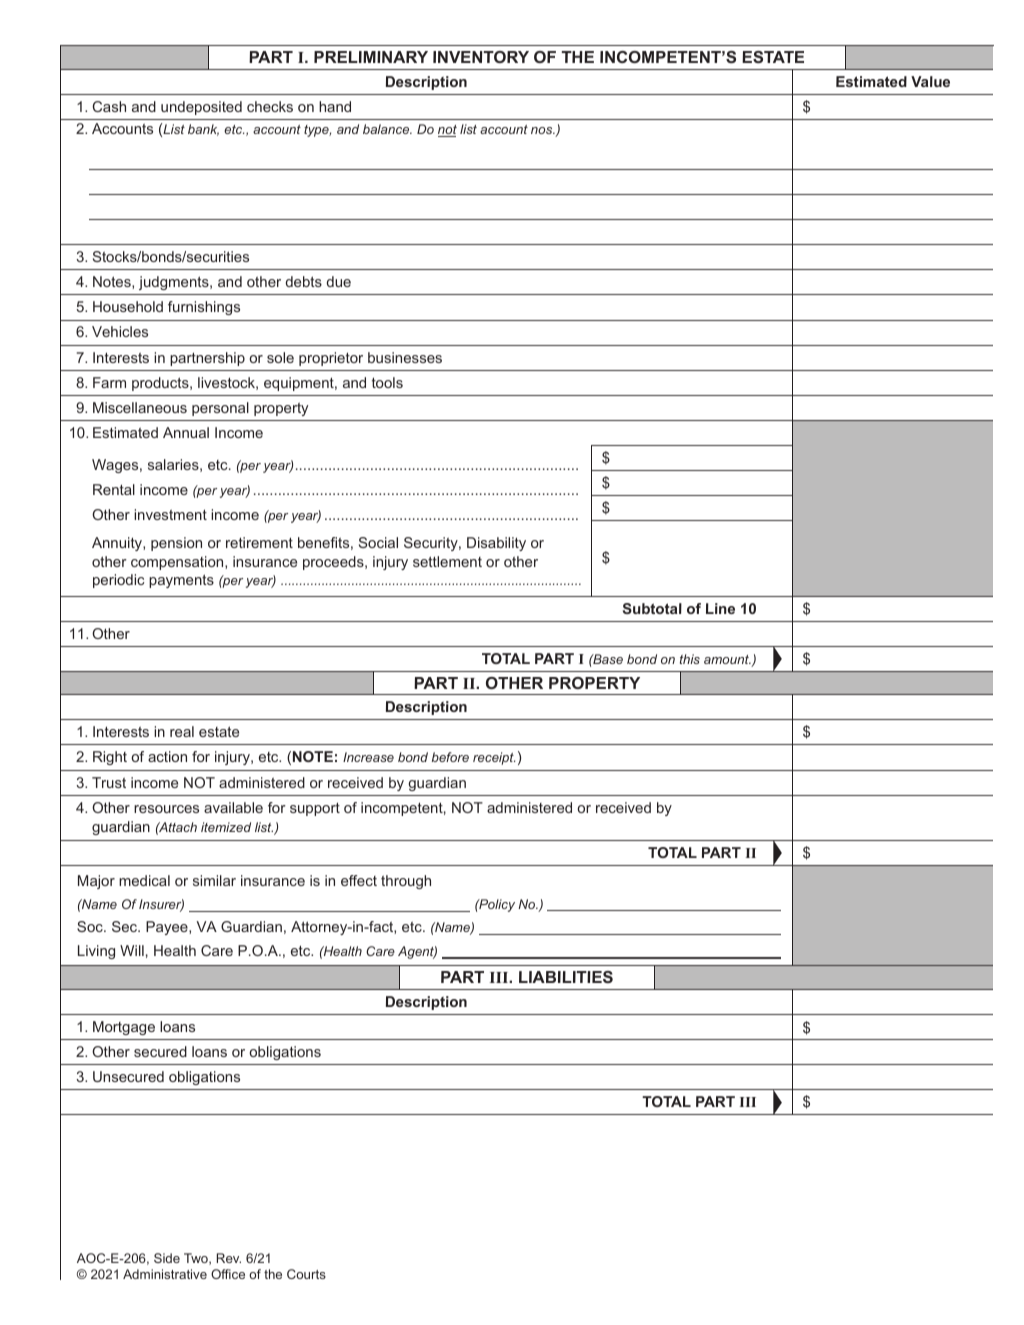 The height and width of the image is (1325, 1024). What do you see at coordinates (306, 1274) in the image?
I see `Courts` at bounding box center [306, 1274].
